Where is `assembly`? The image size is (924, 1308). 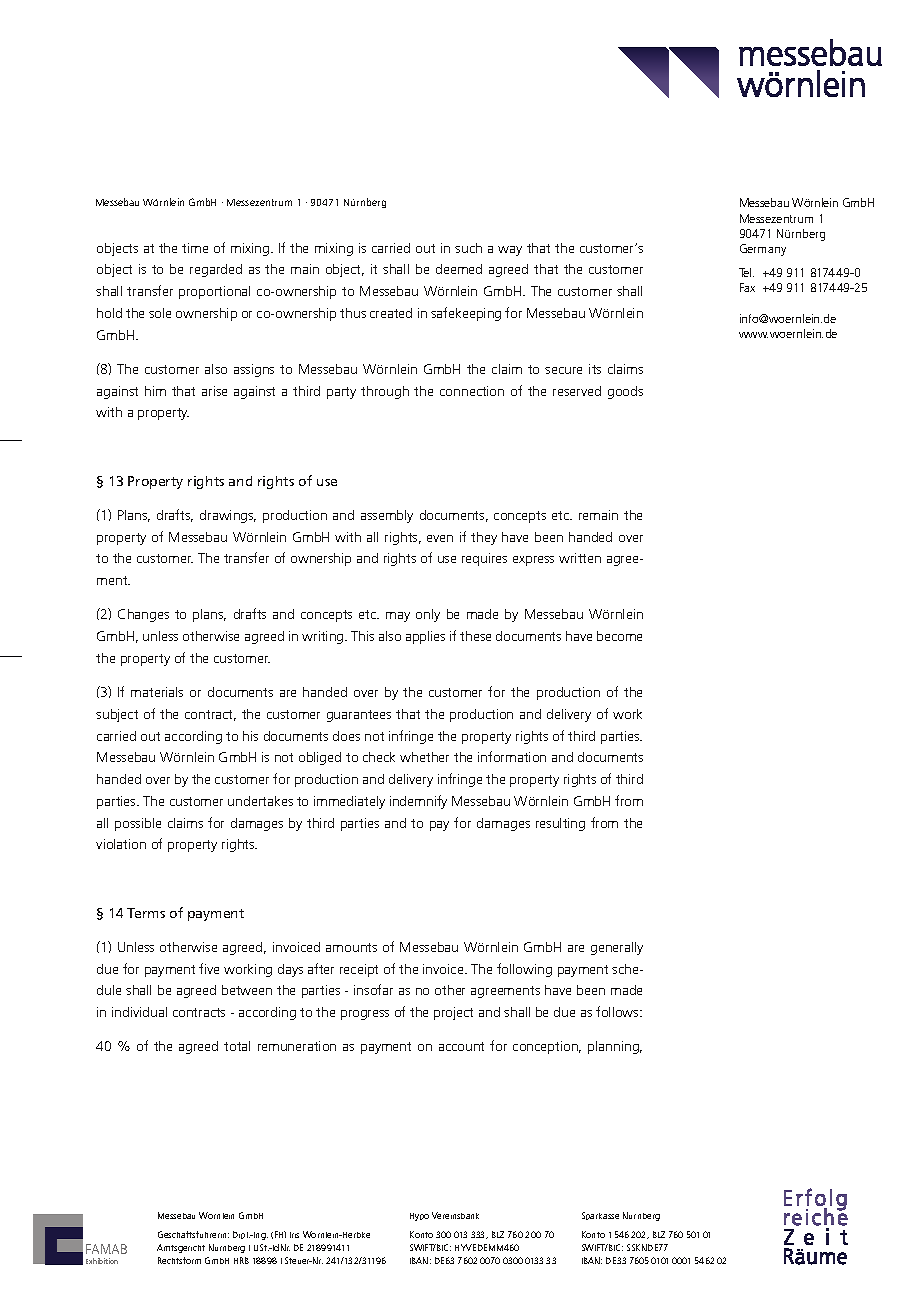 assembly is located at coordinates (387, 516).
